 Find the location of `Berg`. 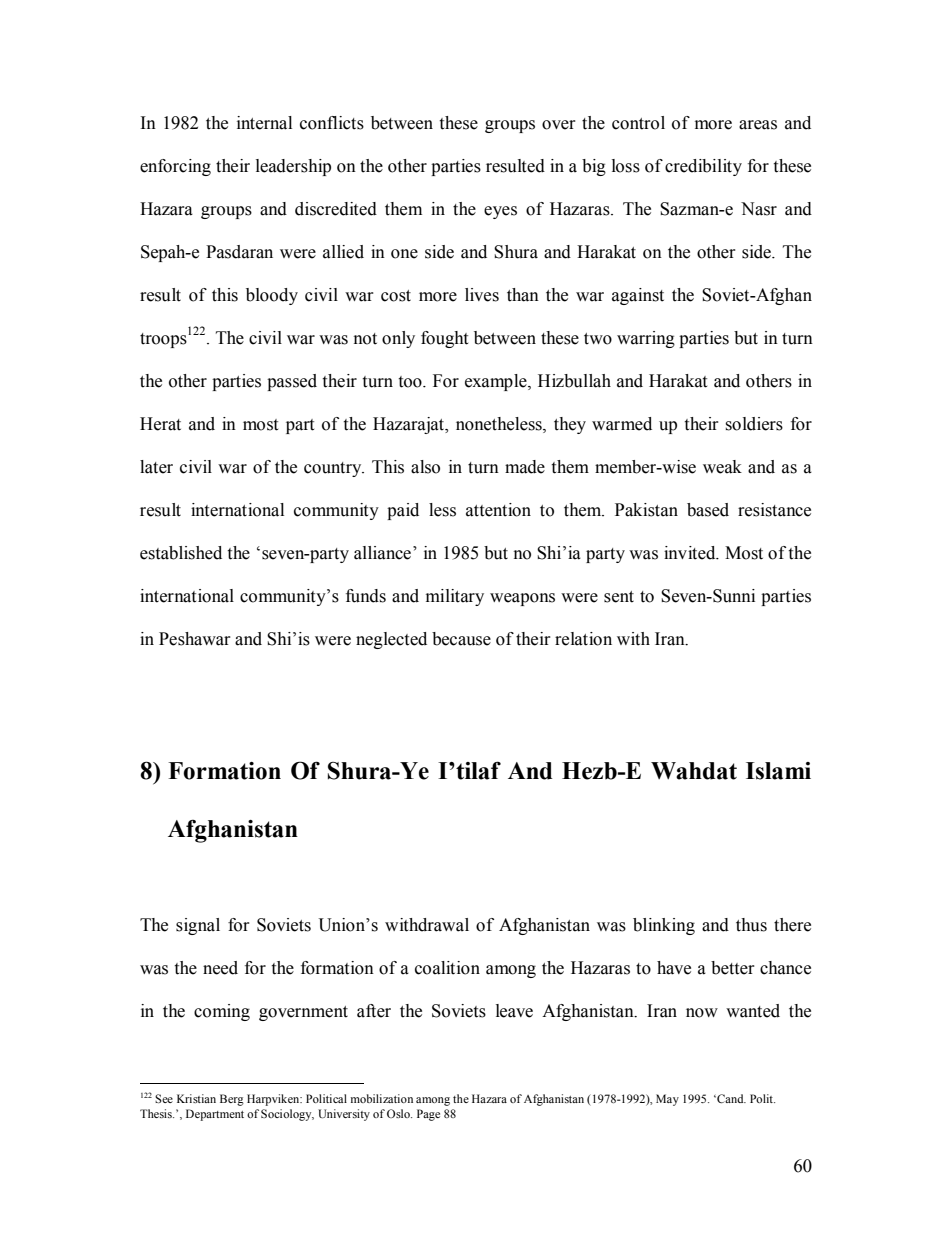

Berg is located at coordinates (232, 1100).
